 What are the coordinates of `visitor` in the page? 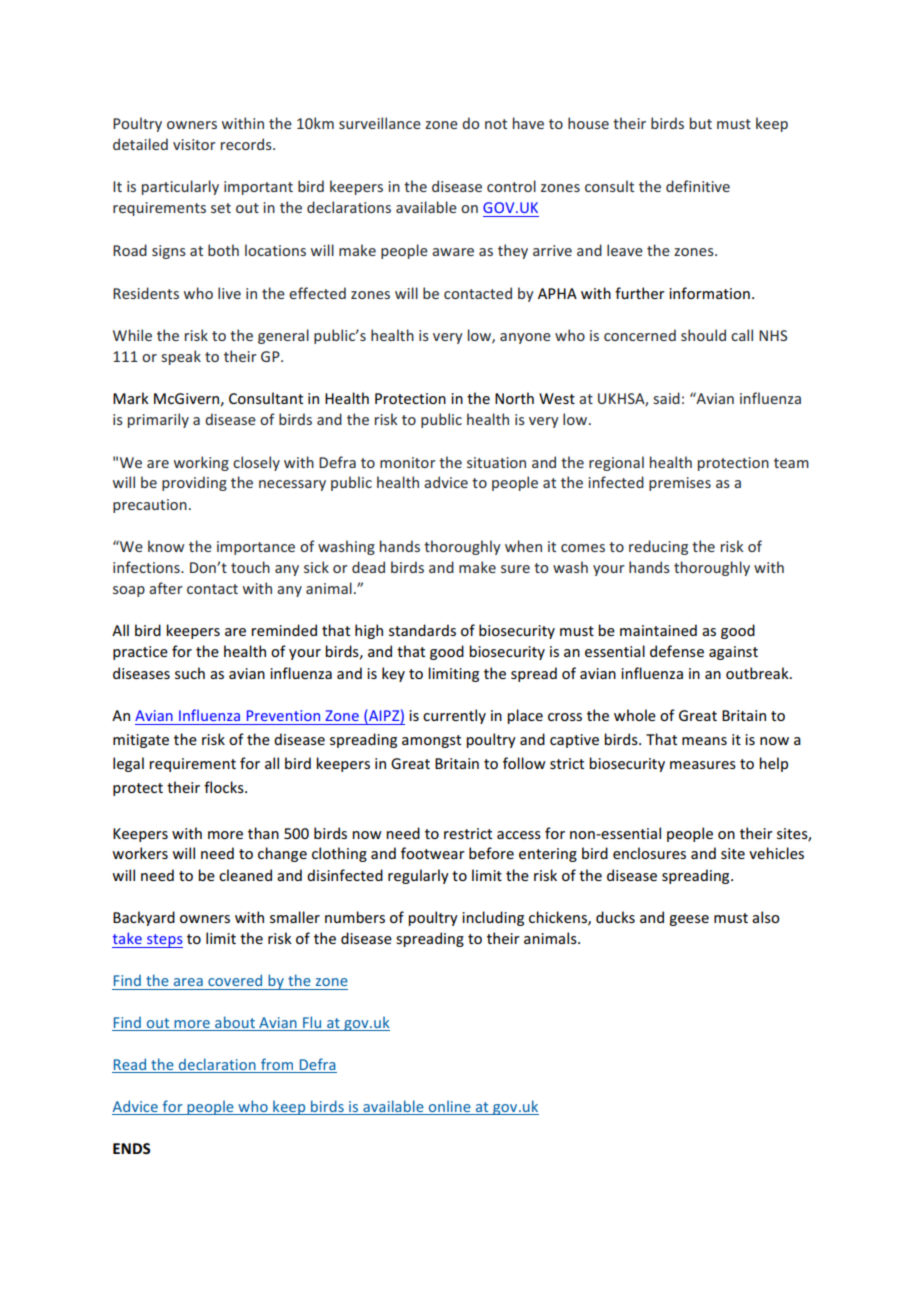 It's located at (194, 144).
